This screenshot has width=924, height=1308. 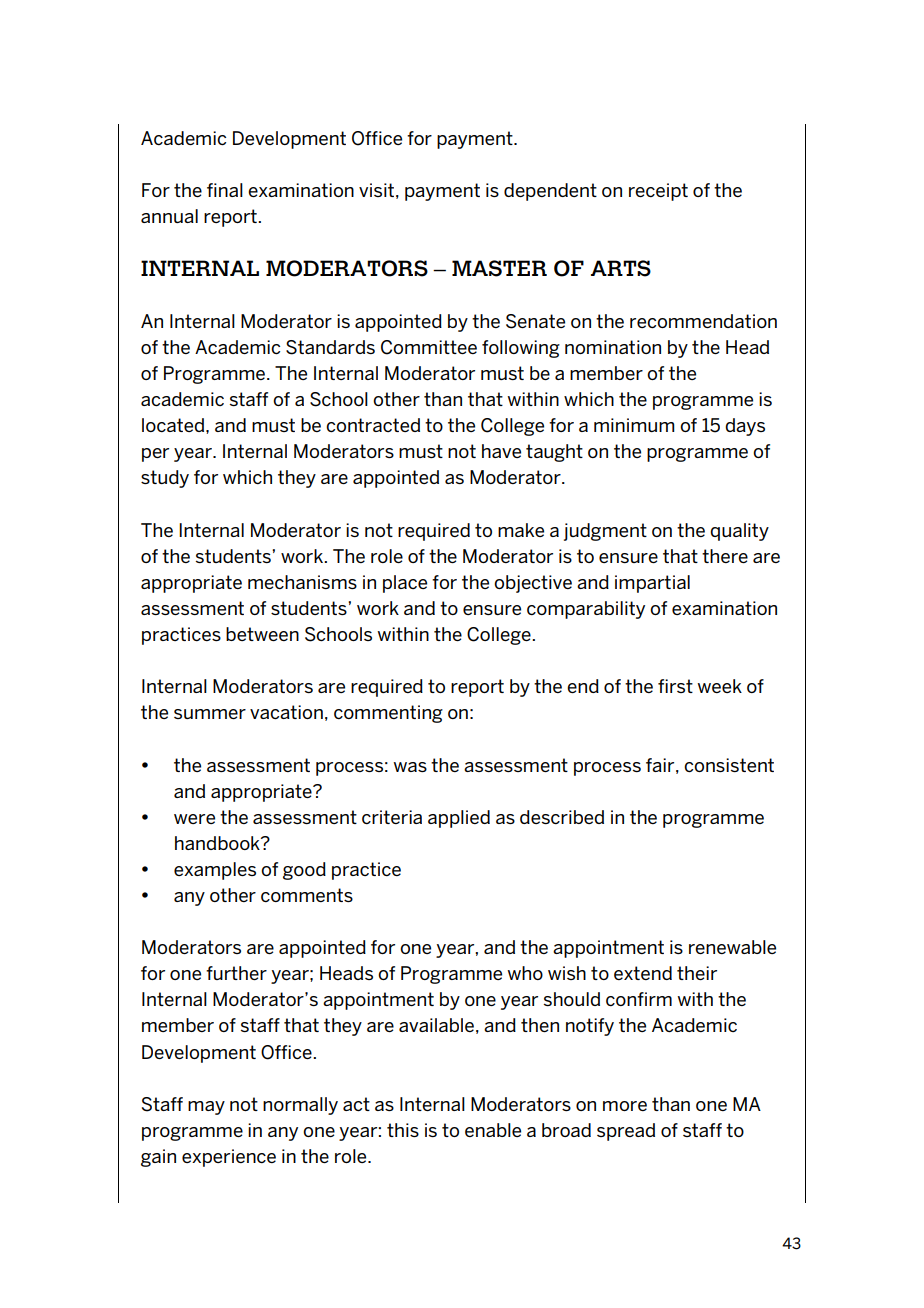 I want to click on MASTER, so click(x=499, y=268).
